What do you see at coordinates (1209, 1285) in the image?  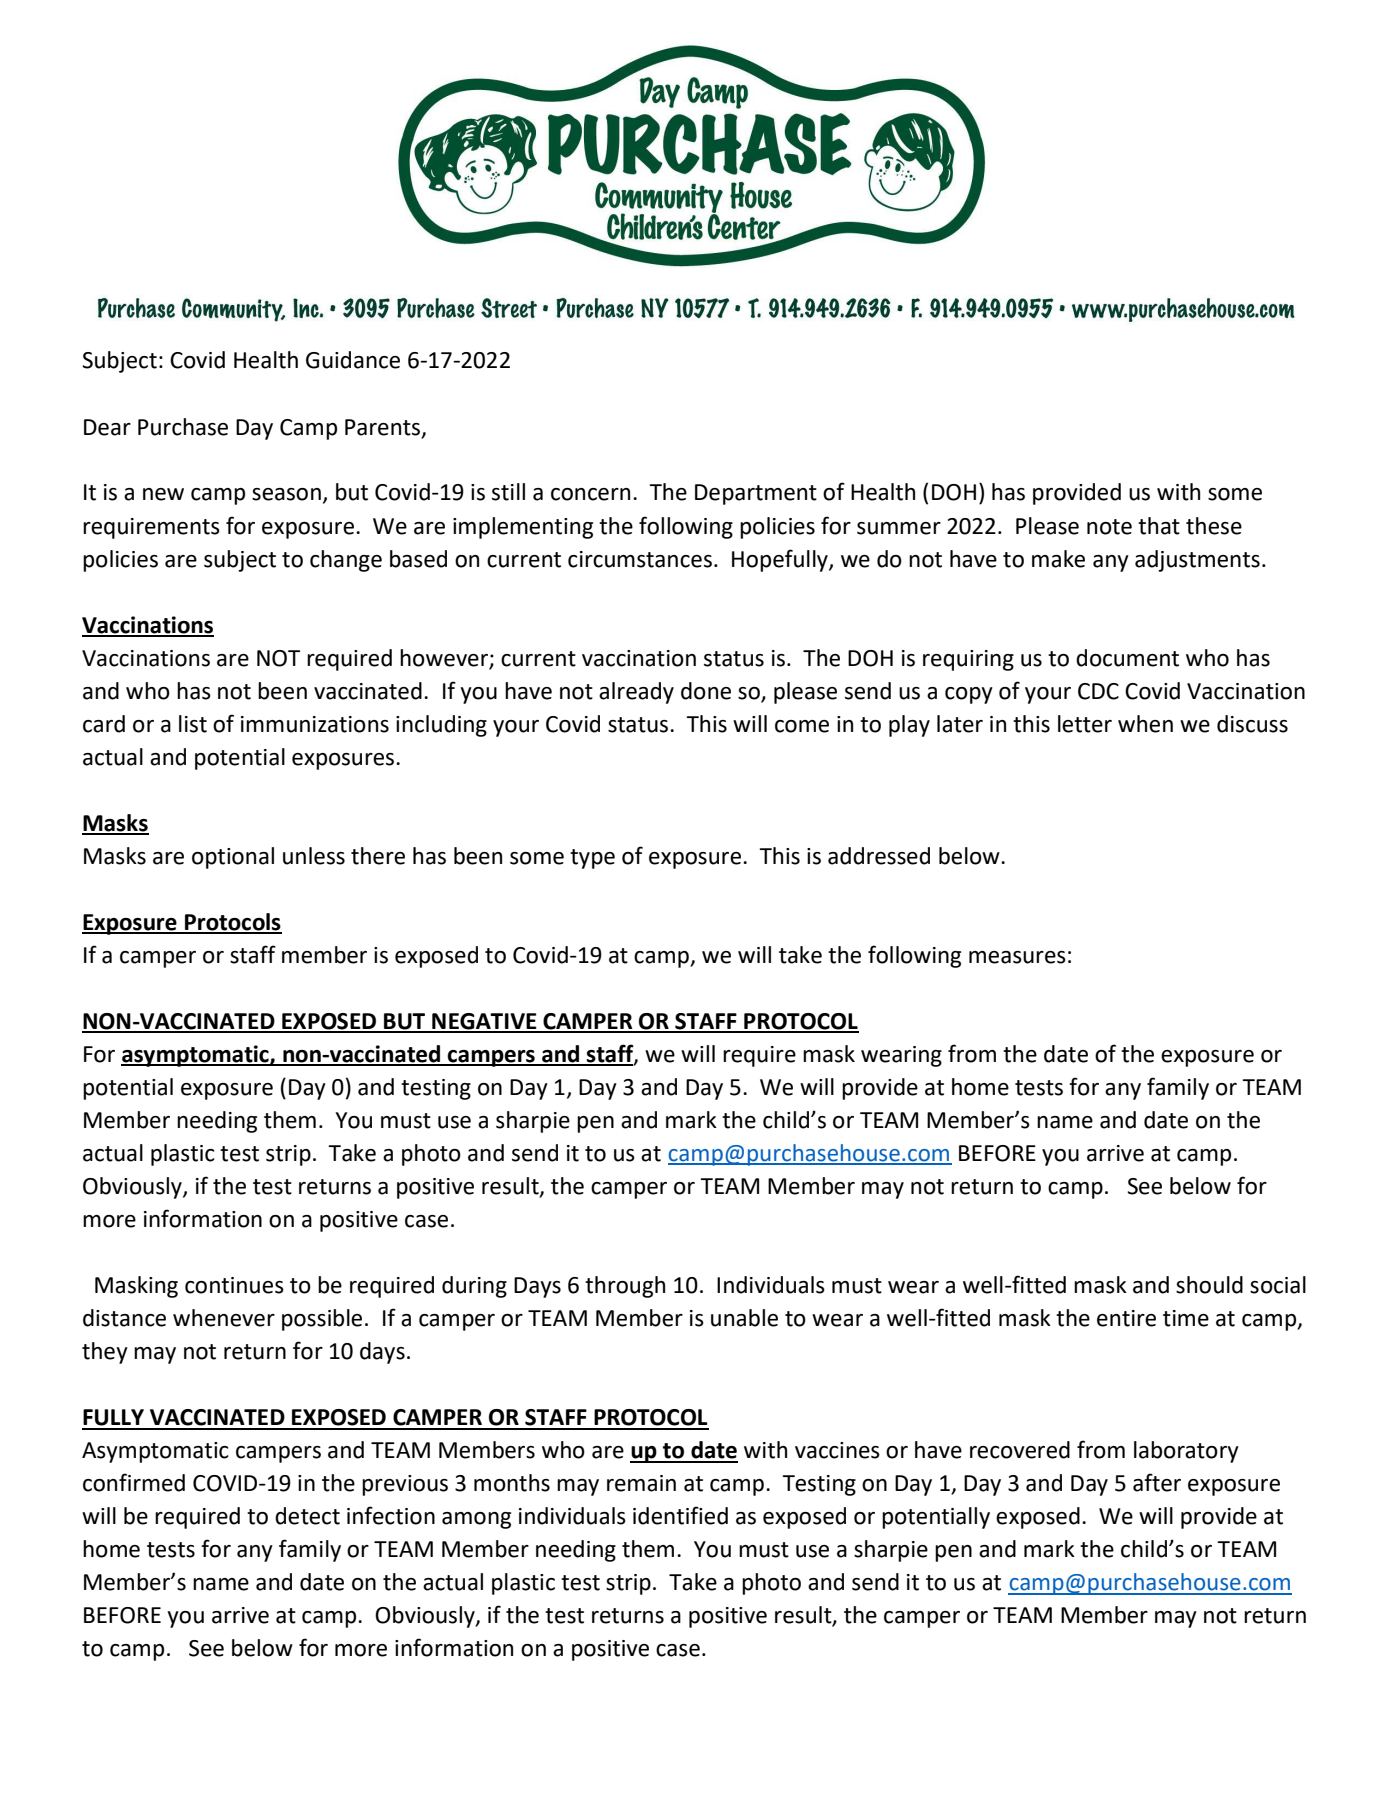 I see `should` at bounding box center [1209, 1285].
